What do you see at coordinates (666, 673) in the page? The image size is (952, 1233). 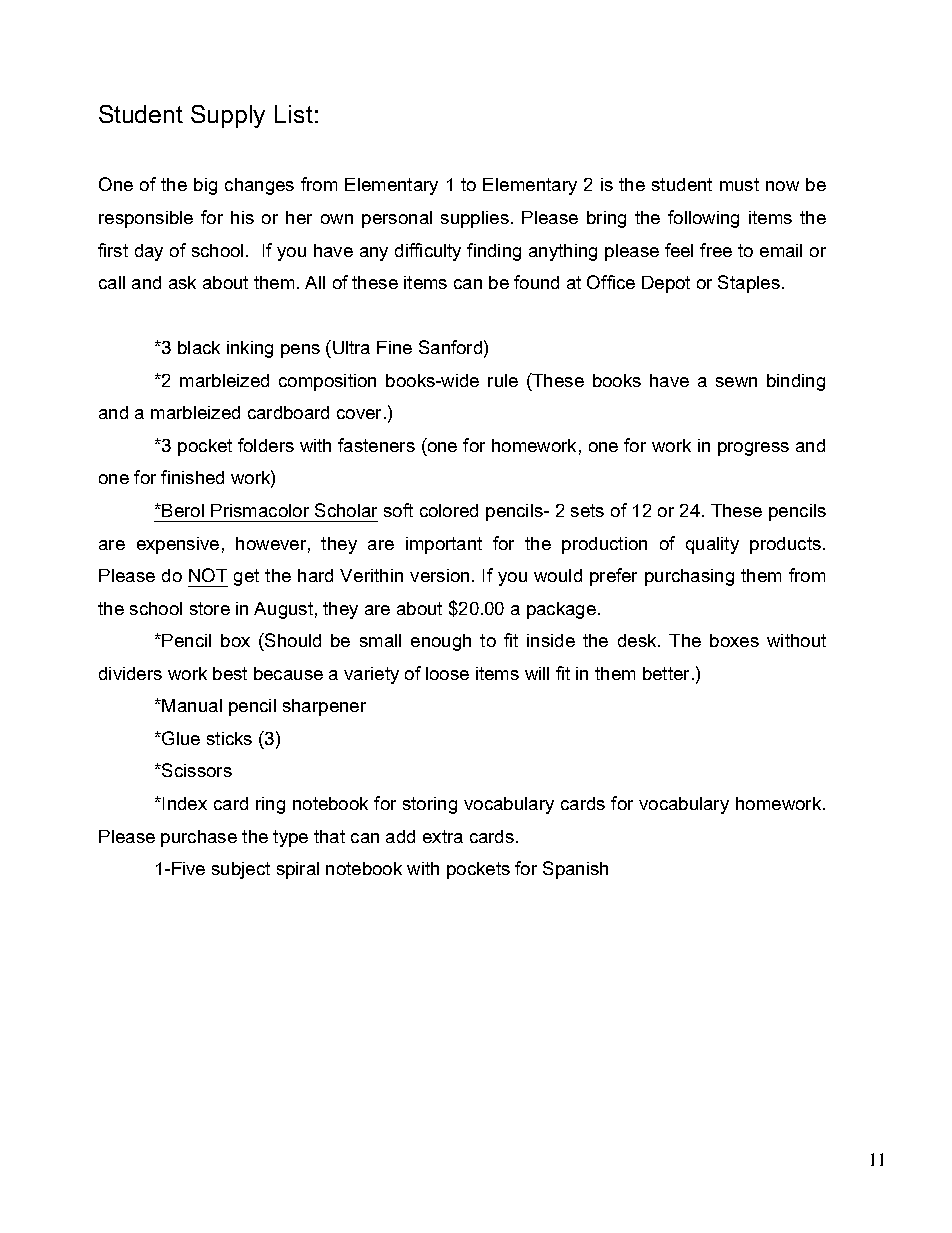 I see `better` at bounding box center [666, 673].
